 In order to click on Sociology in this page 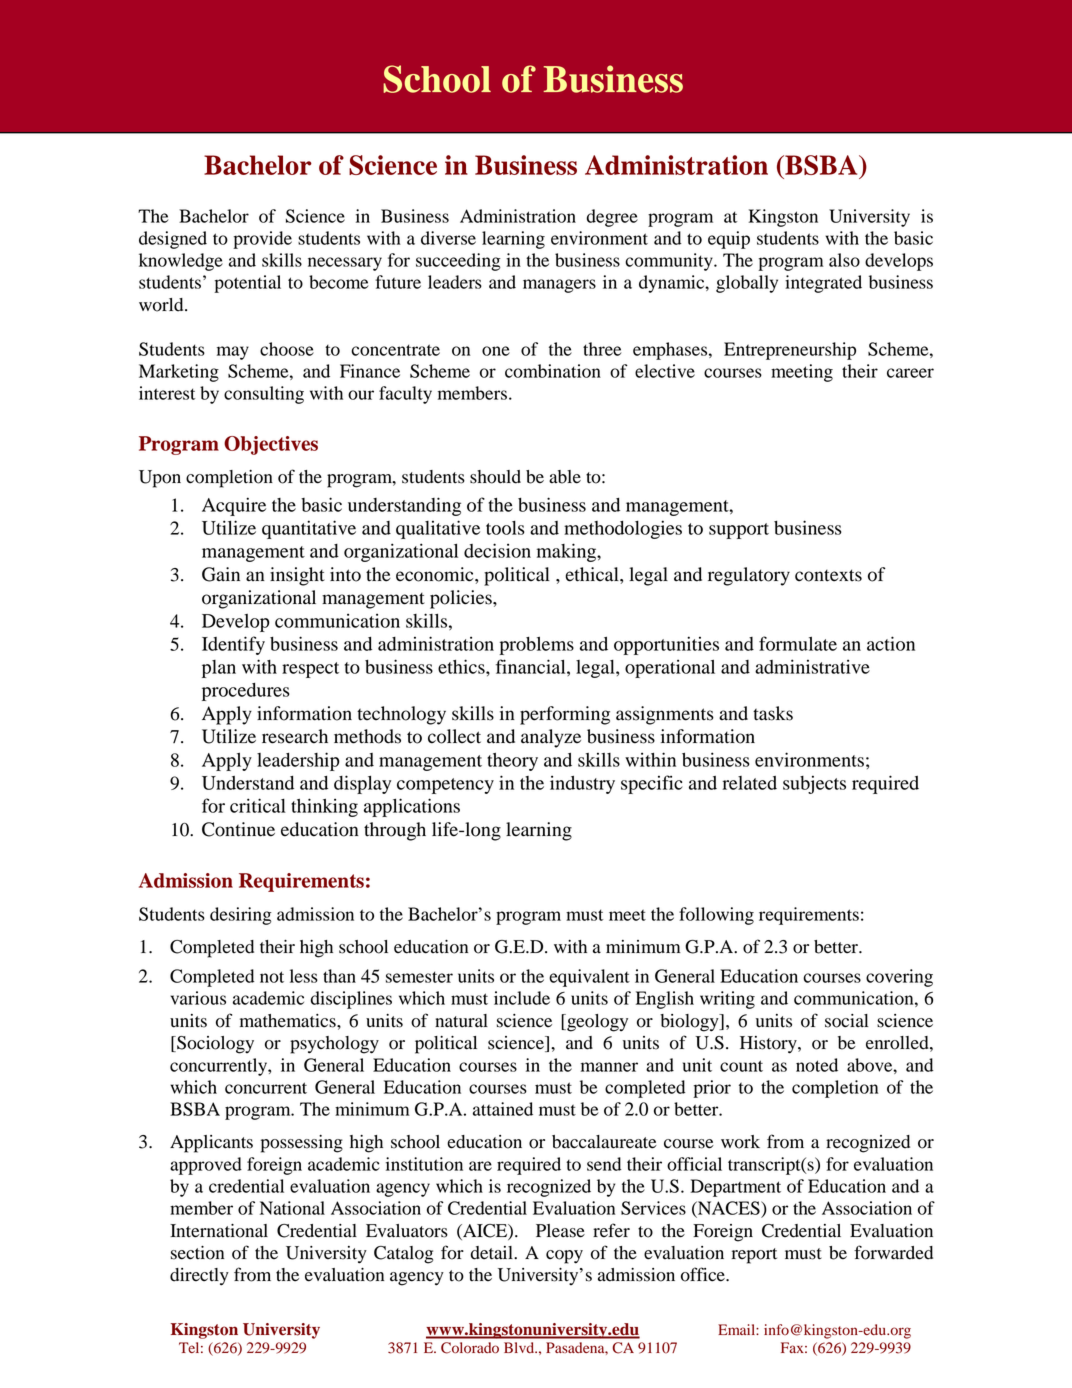, I will do `click(214, 1045)`.
